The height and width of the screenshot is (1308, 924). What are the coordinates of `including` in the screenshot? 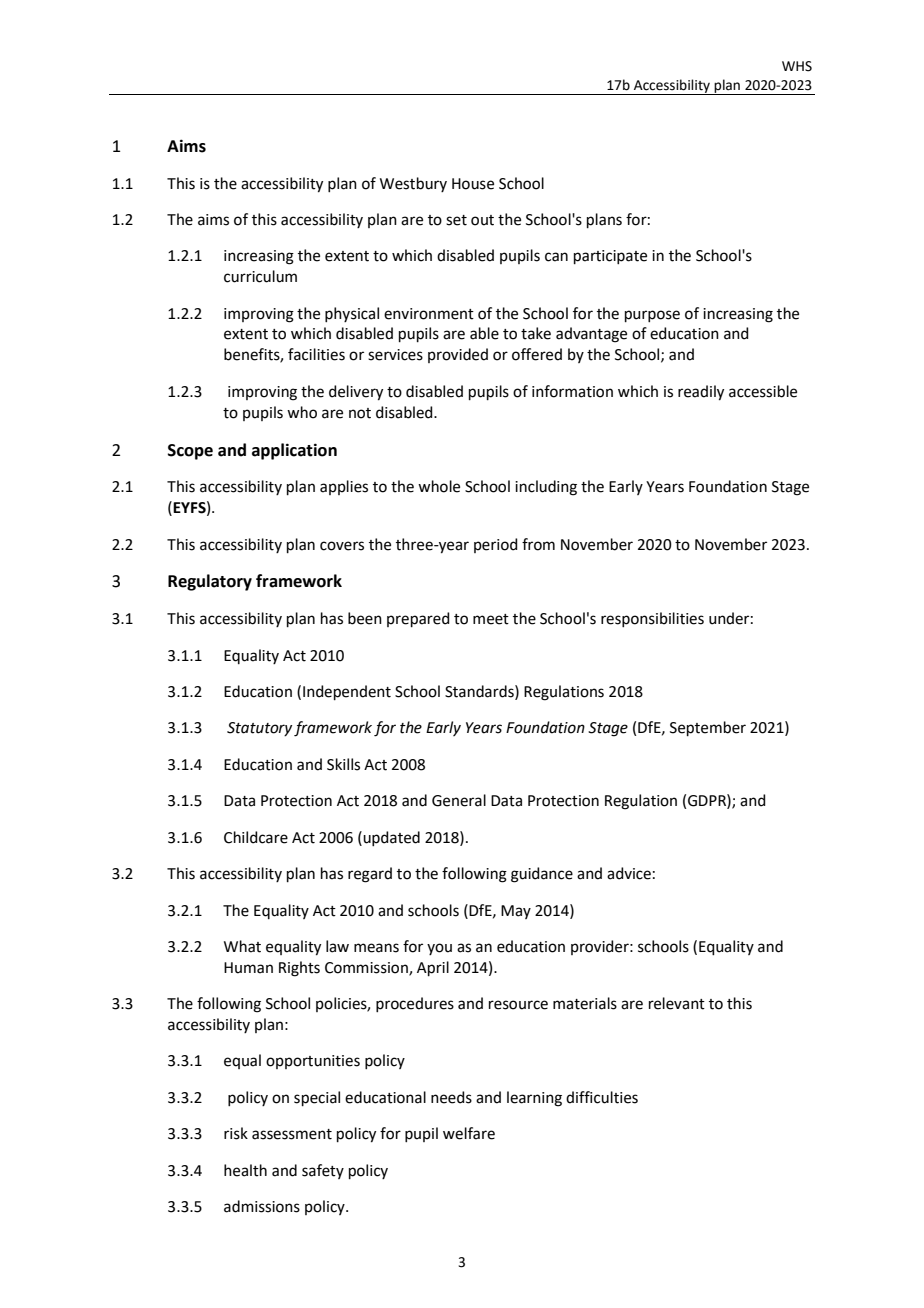 It's located at (546, 488).
